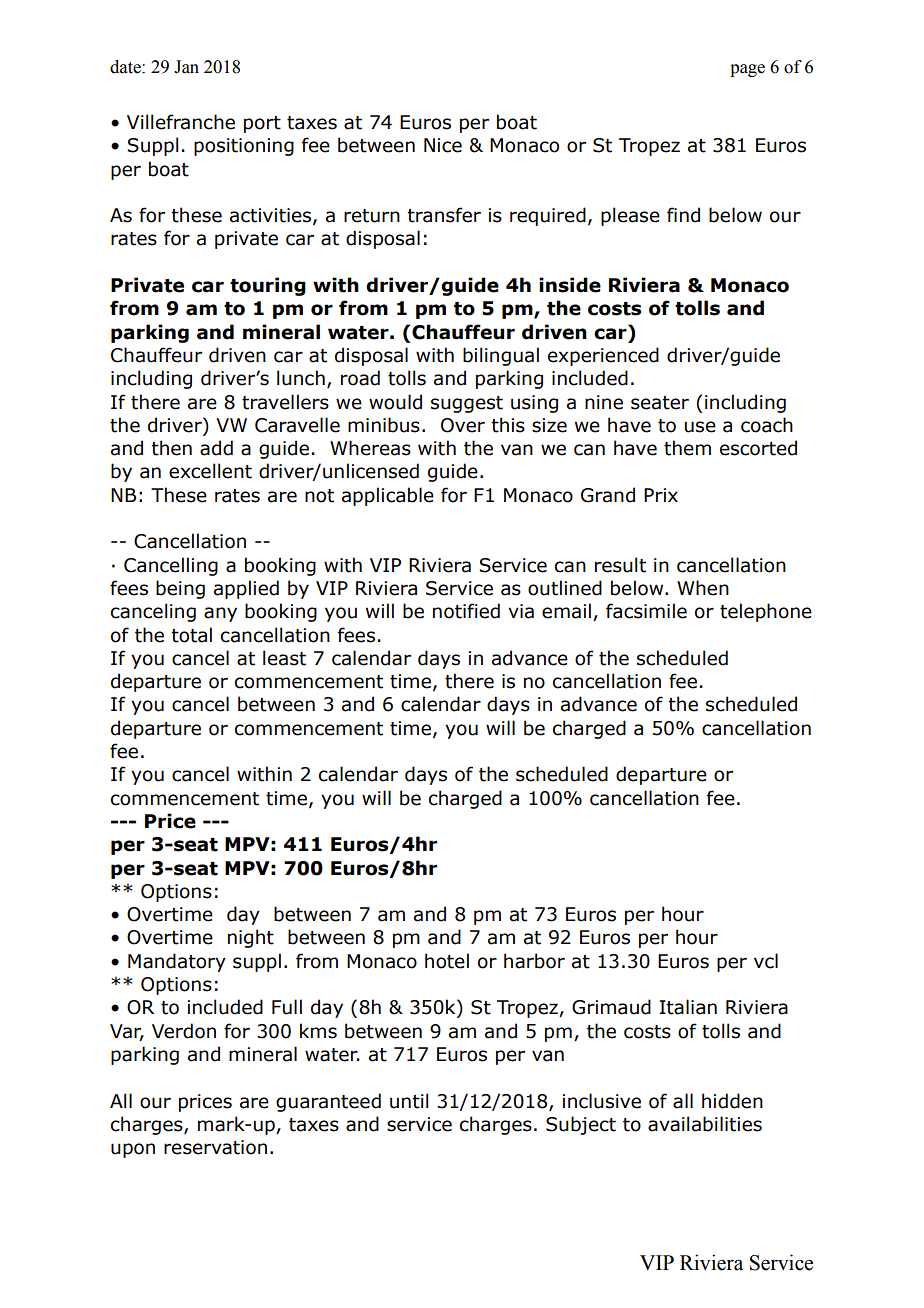  I want to click on Nice, so click(443, 145).
